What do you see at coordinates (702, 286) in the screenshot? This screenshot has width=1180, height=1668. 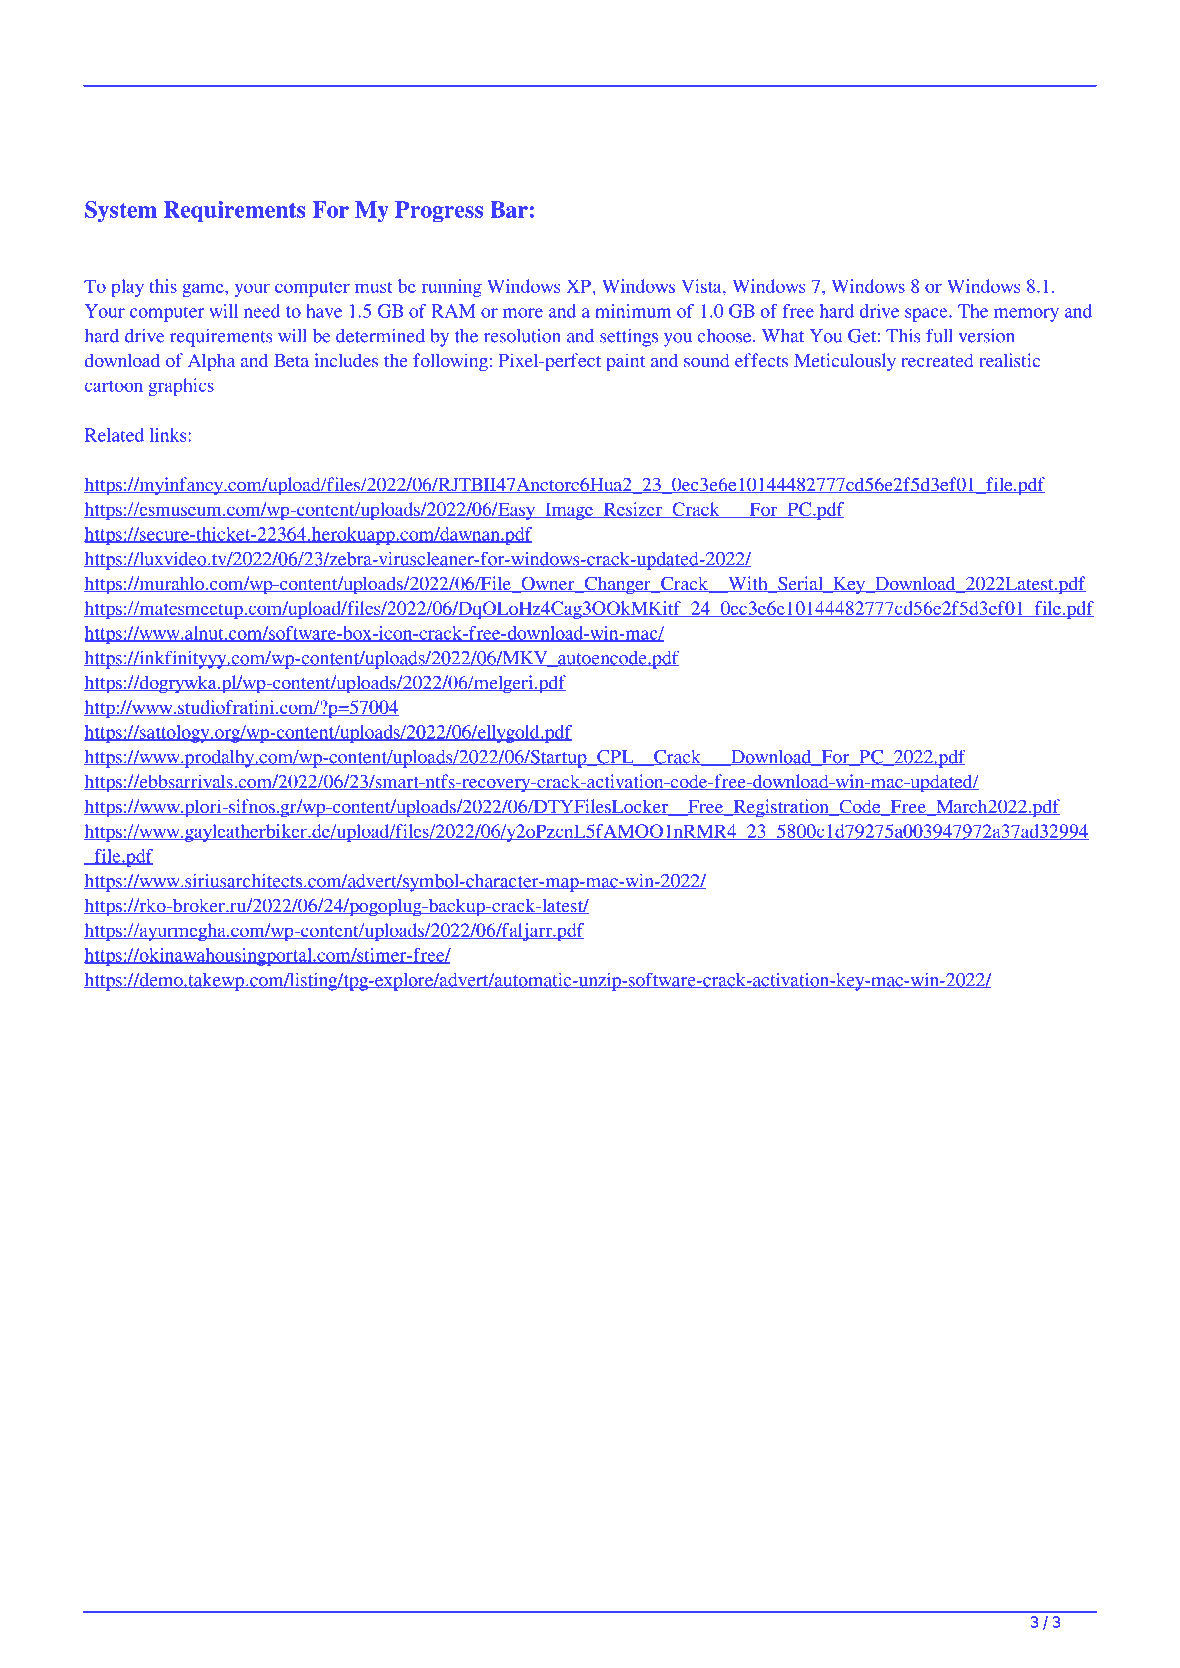 I see `Vista` at bounding box center [702, 286].
